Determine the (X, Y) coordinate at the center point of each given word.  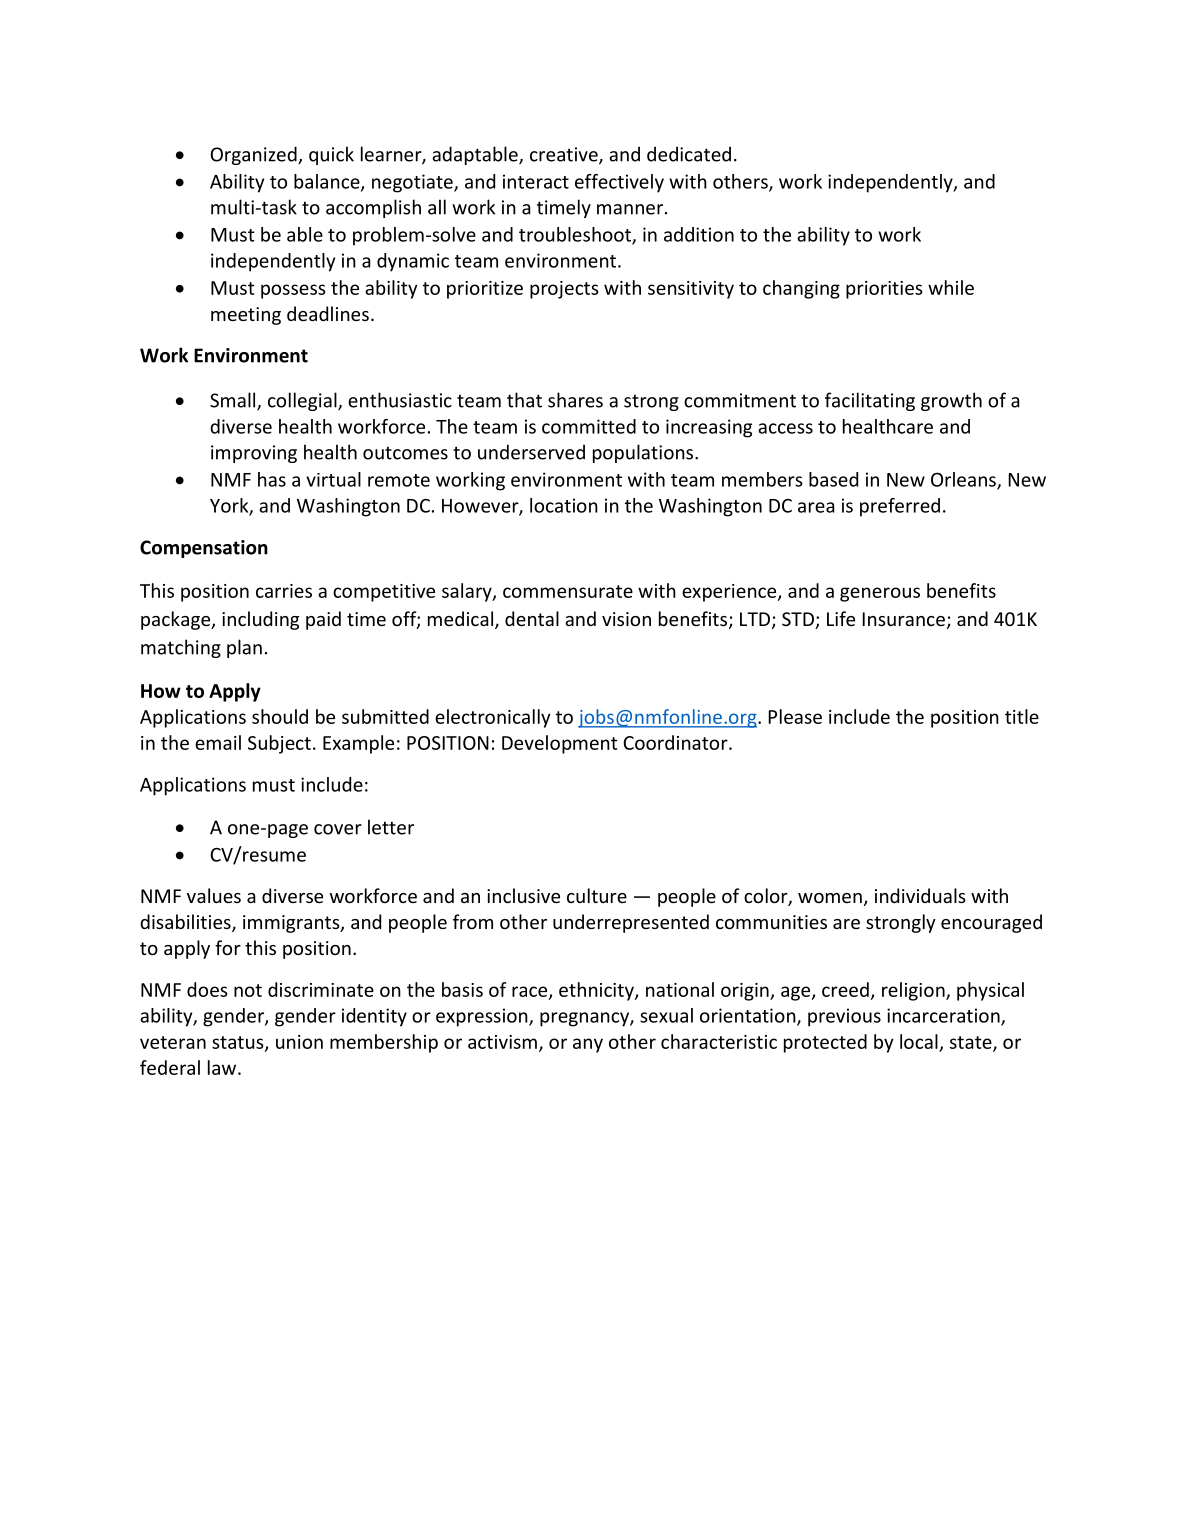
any (588, 1045)
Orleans (964, 480)
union (299, 1042)
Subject (279, 744)
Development (560, 744)
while (951, 287)
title (1022, 716)
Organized (254, 155)
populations (644, 453)
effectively (619, 183)
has (272, 479)
